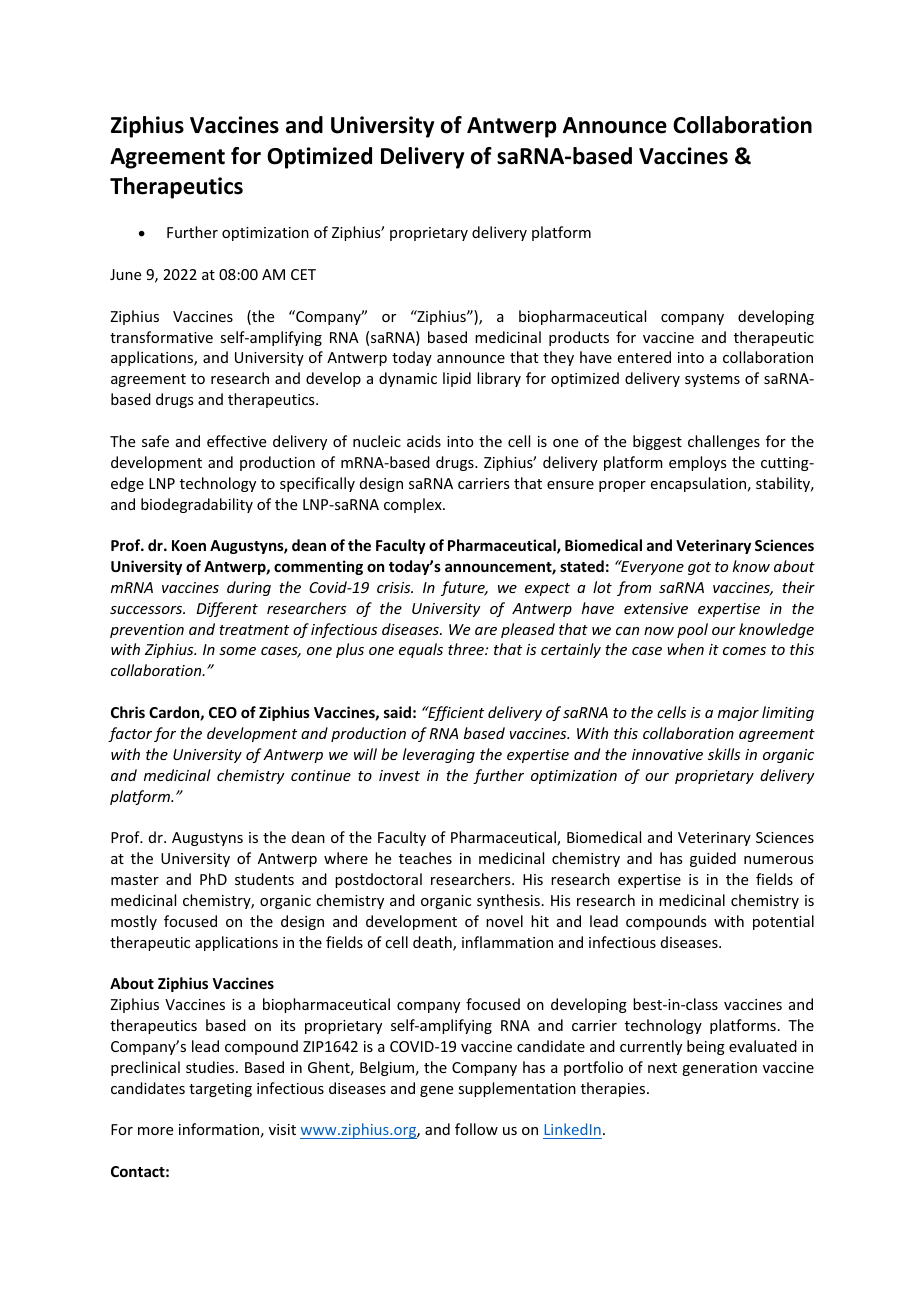  What do you see at coordinates (197, 505) in the document?
I see `biodegradability` at bounding box center [197, 505].
